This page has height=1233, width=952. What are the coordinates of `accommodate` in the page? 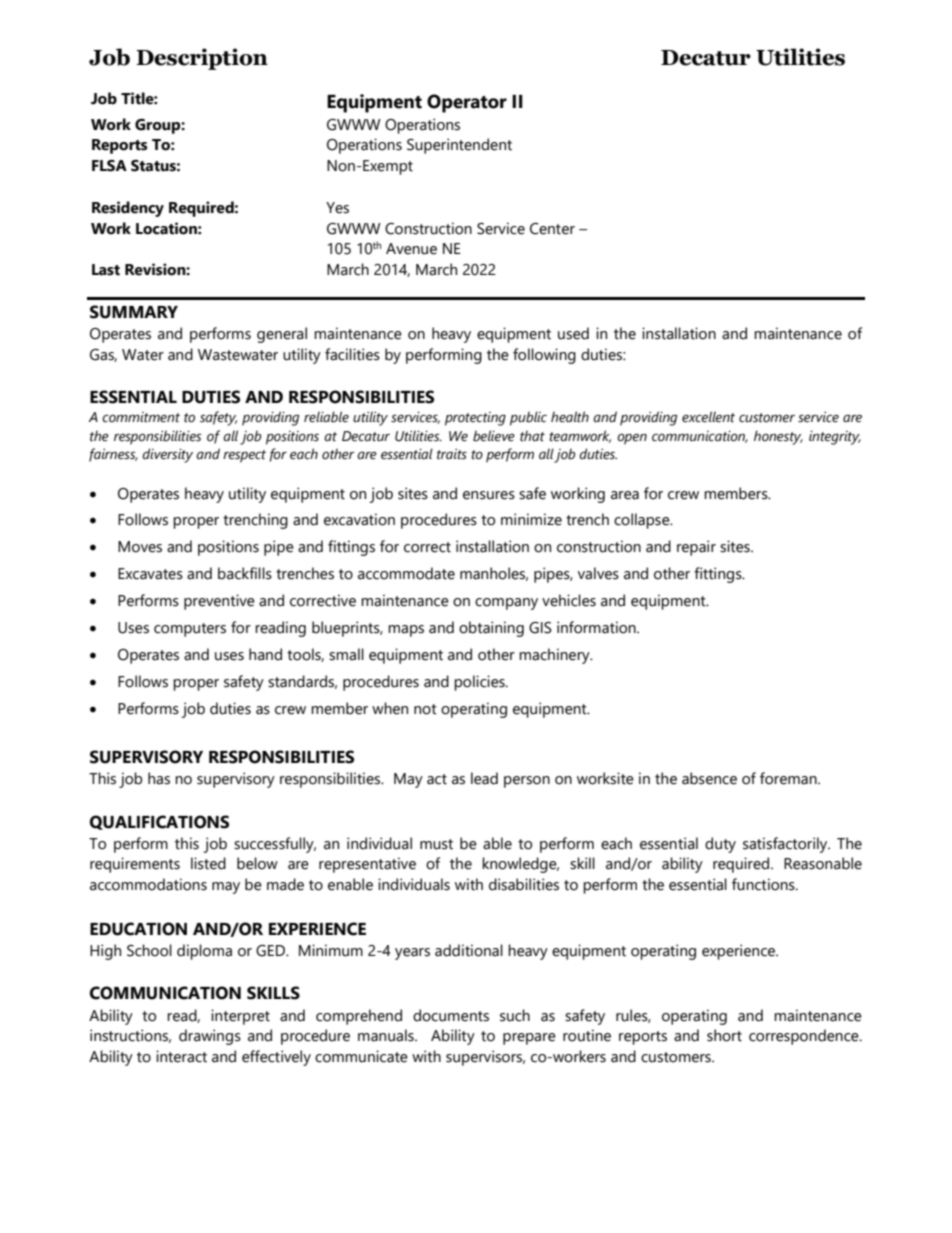 It's located at (406, 573).
